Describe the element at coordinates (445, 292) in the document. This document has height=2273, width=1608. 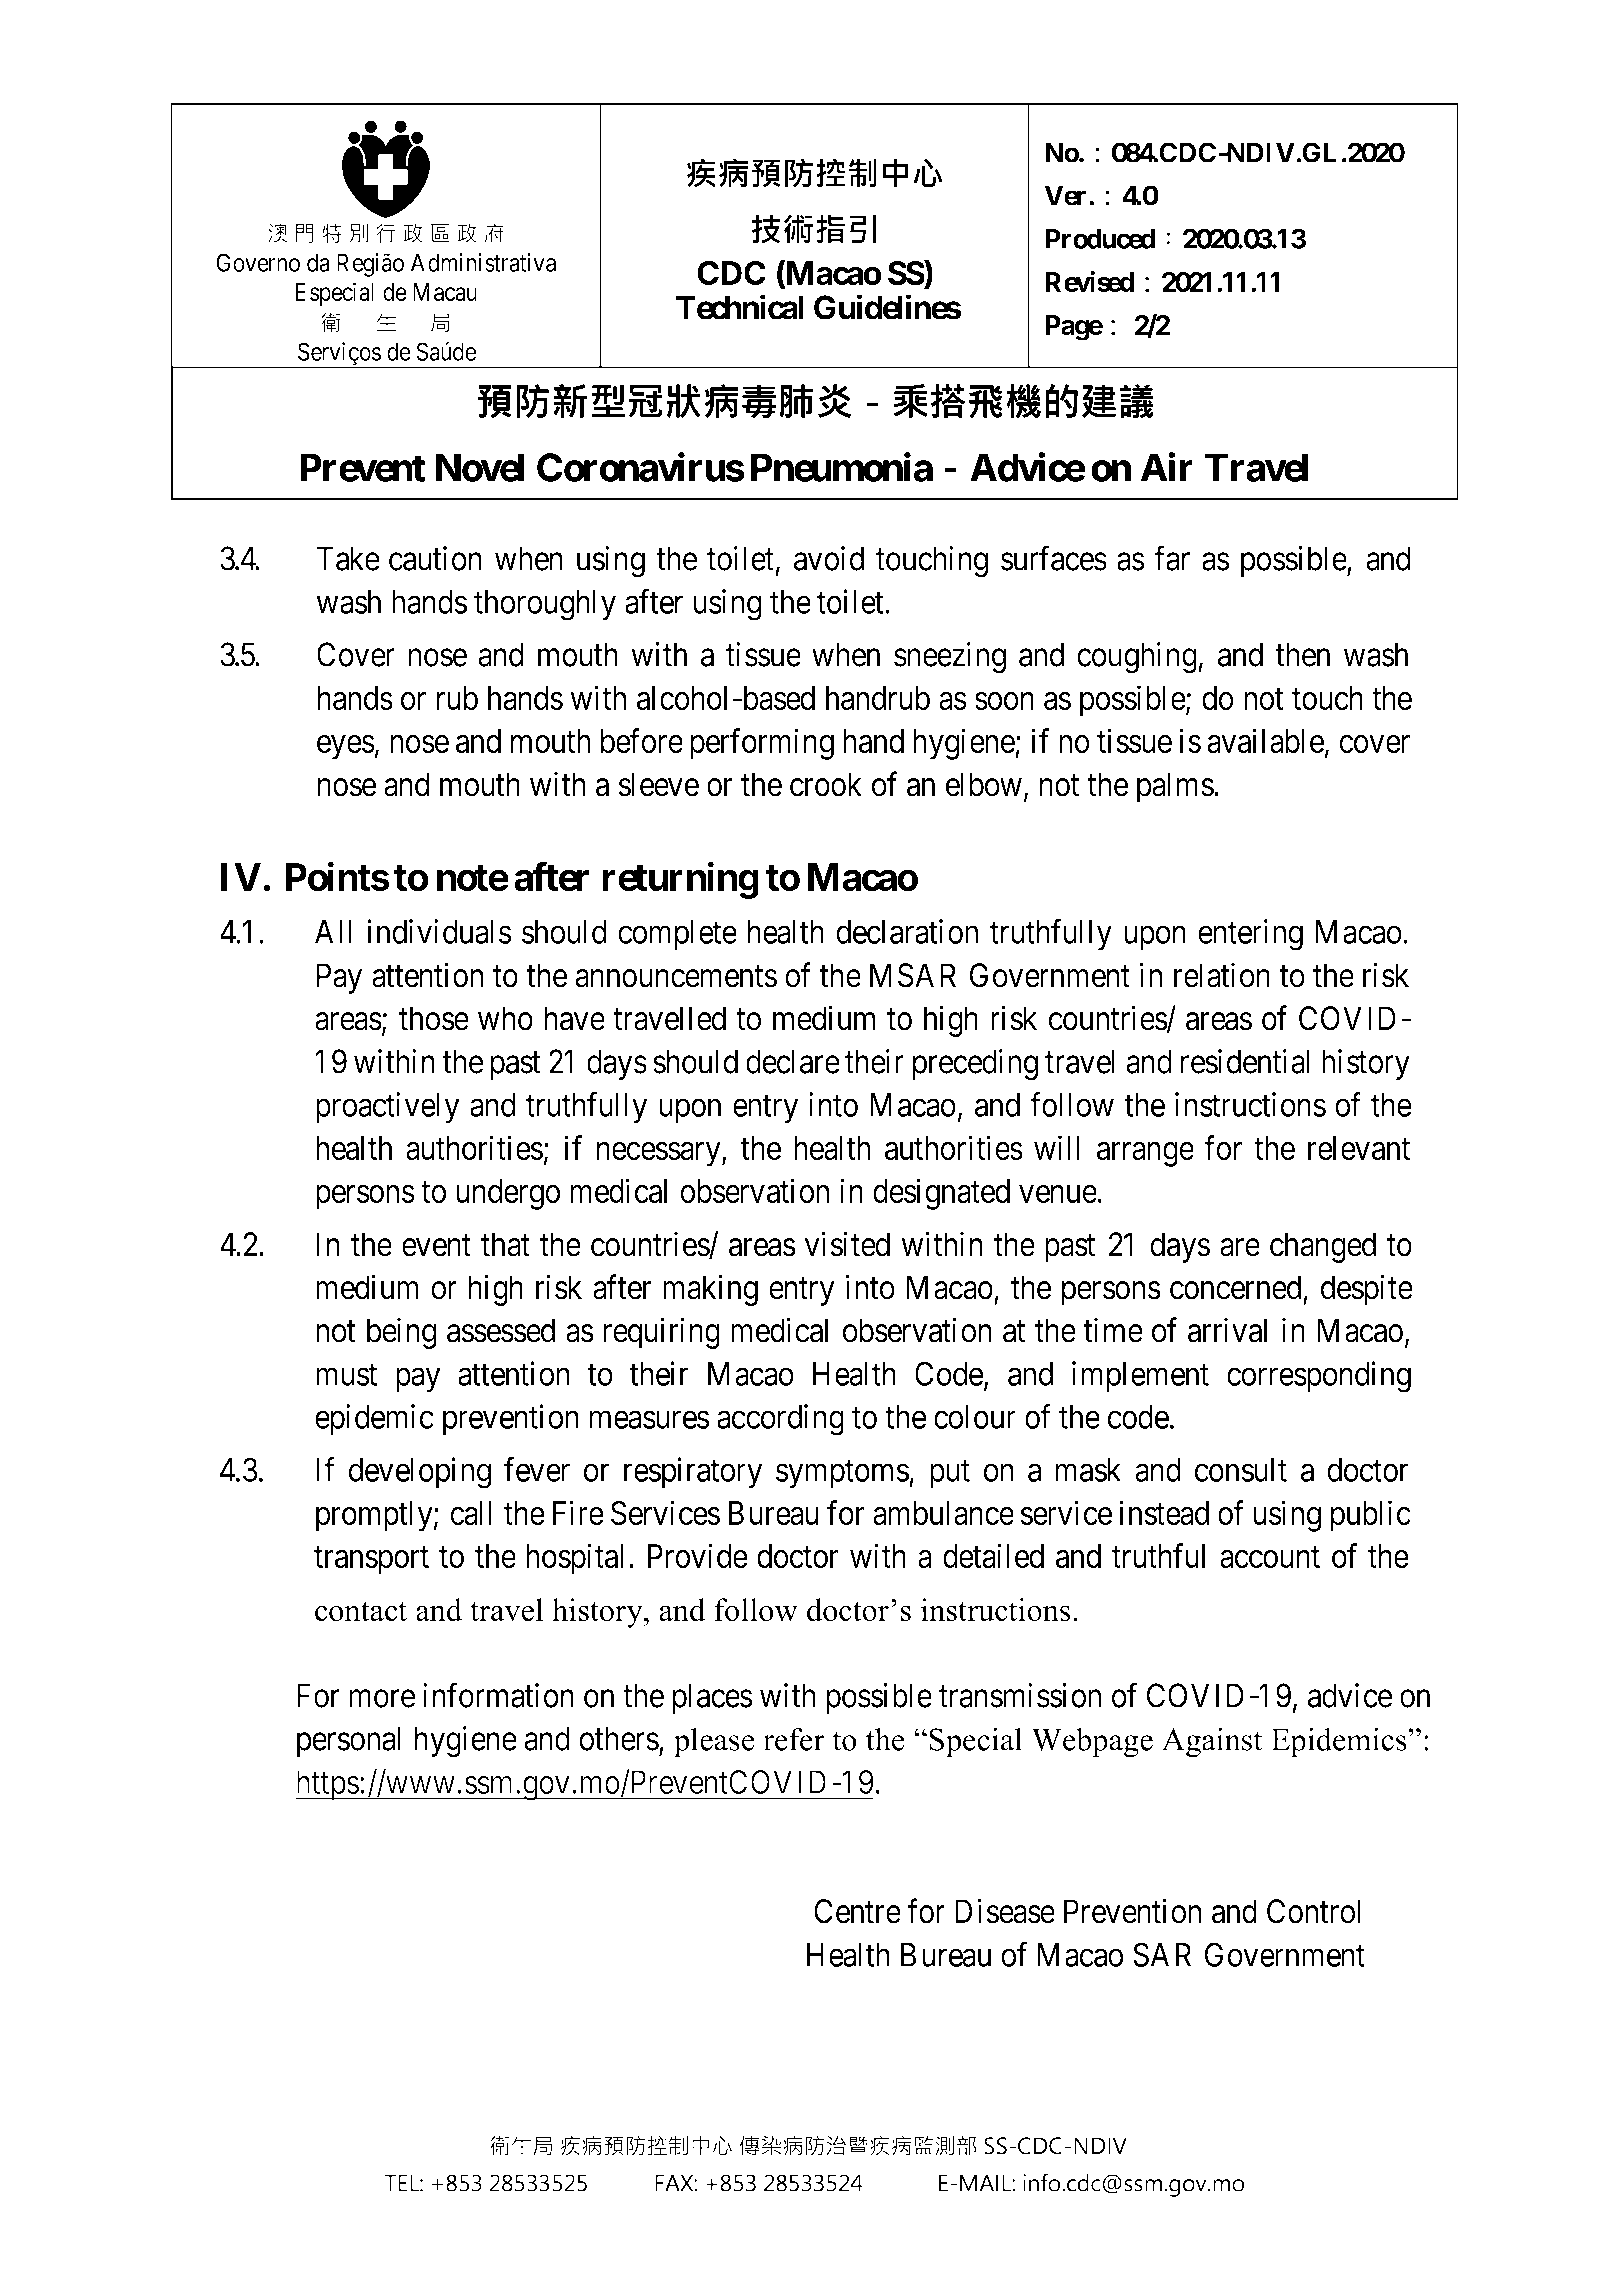
I see `Macau` at that location.
